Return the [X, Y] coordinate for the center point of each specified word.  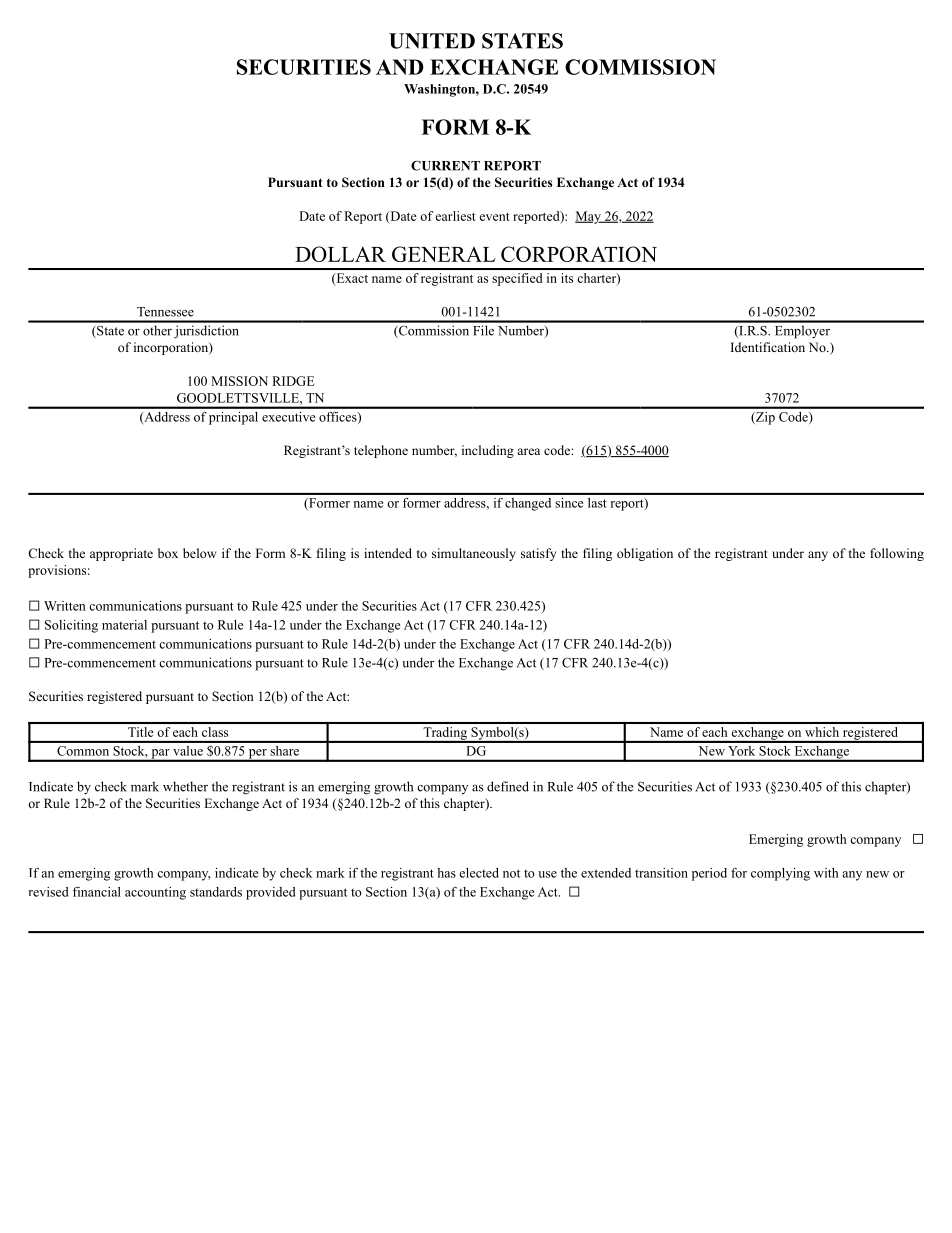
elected [479, 873]
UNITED [432, 41]
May [589, 217]
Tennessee [165, 312]
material [124, 625]
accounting [155, 893]
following [897, 554]
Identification [768, 347]
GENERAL [444, 254]
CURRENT [445, 165]
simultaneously [474, 554]
